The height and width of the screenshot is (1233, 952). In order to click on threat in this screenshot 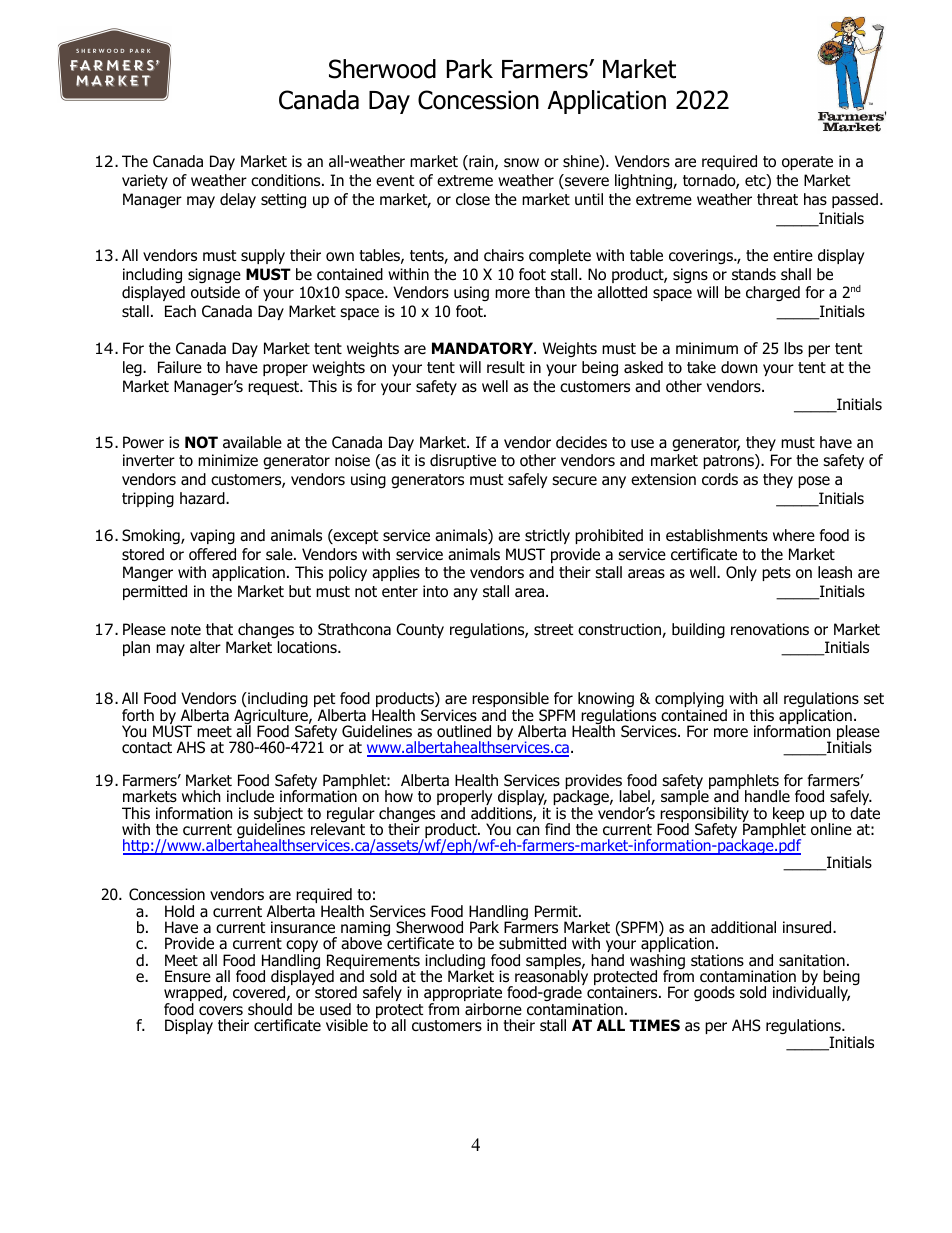, I will do `click(777, 199)`.
